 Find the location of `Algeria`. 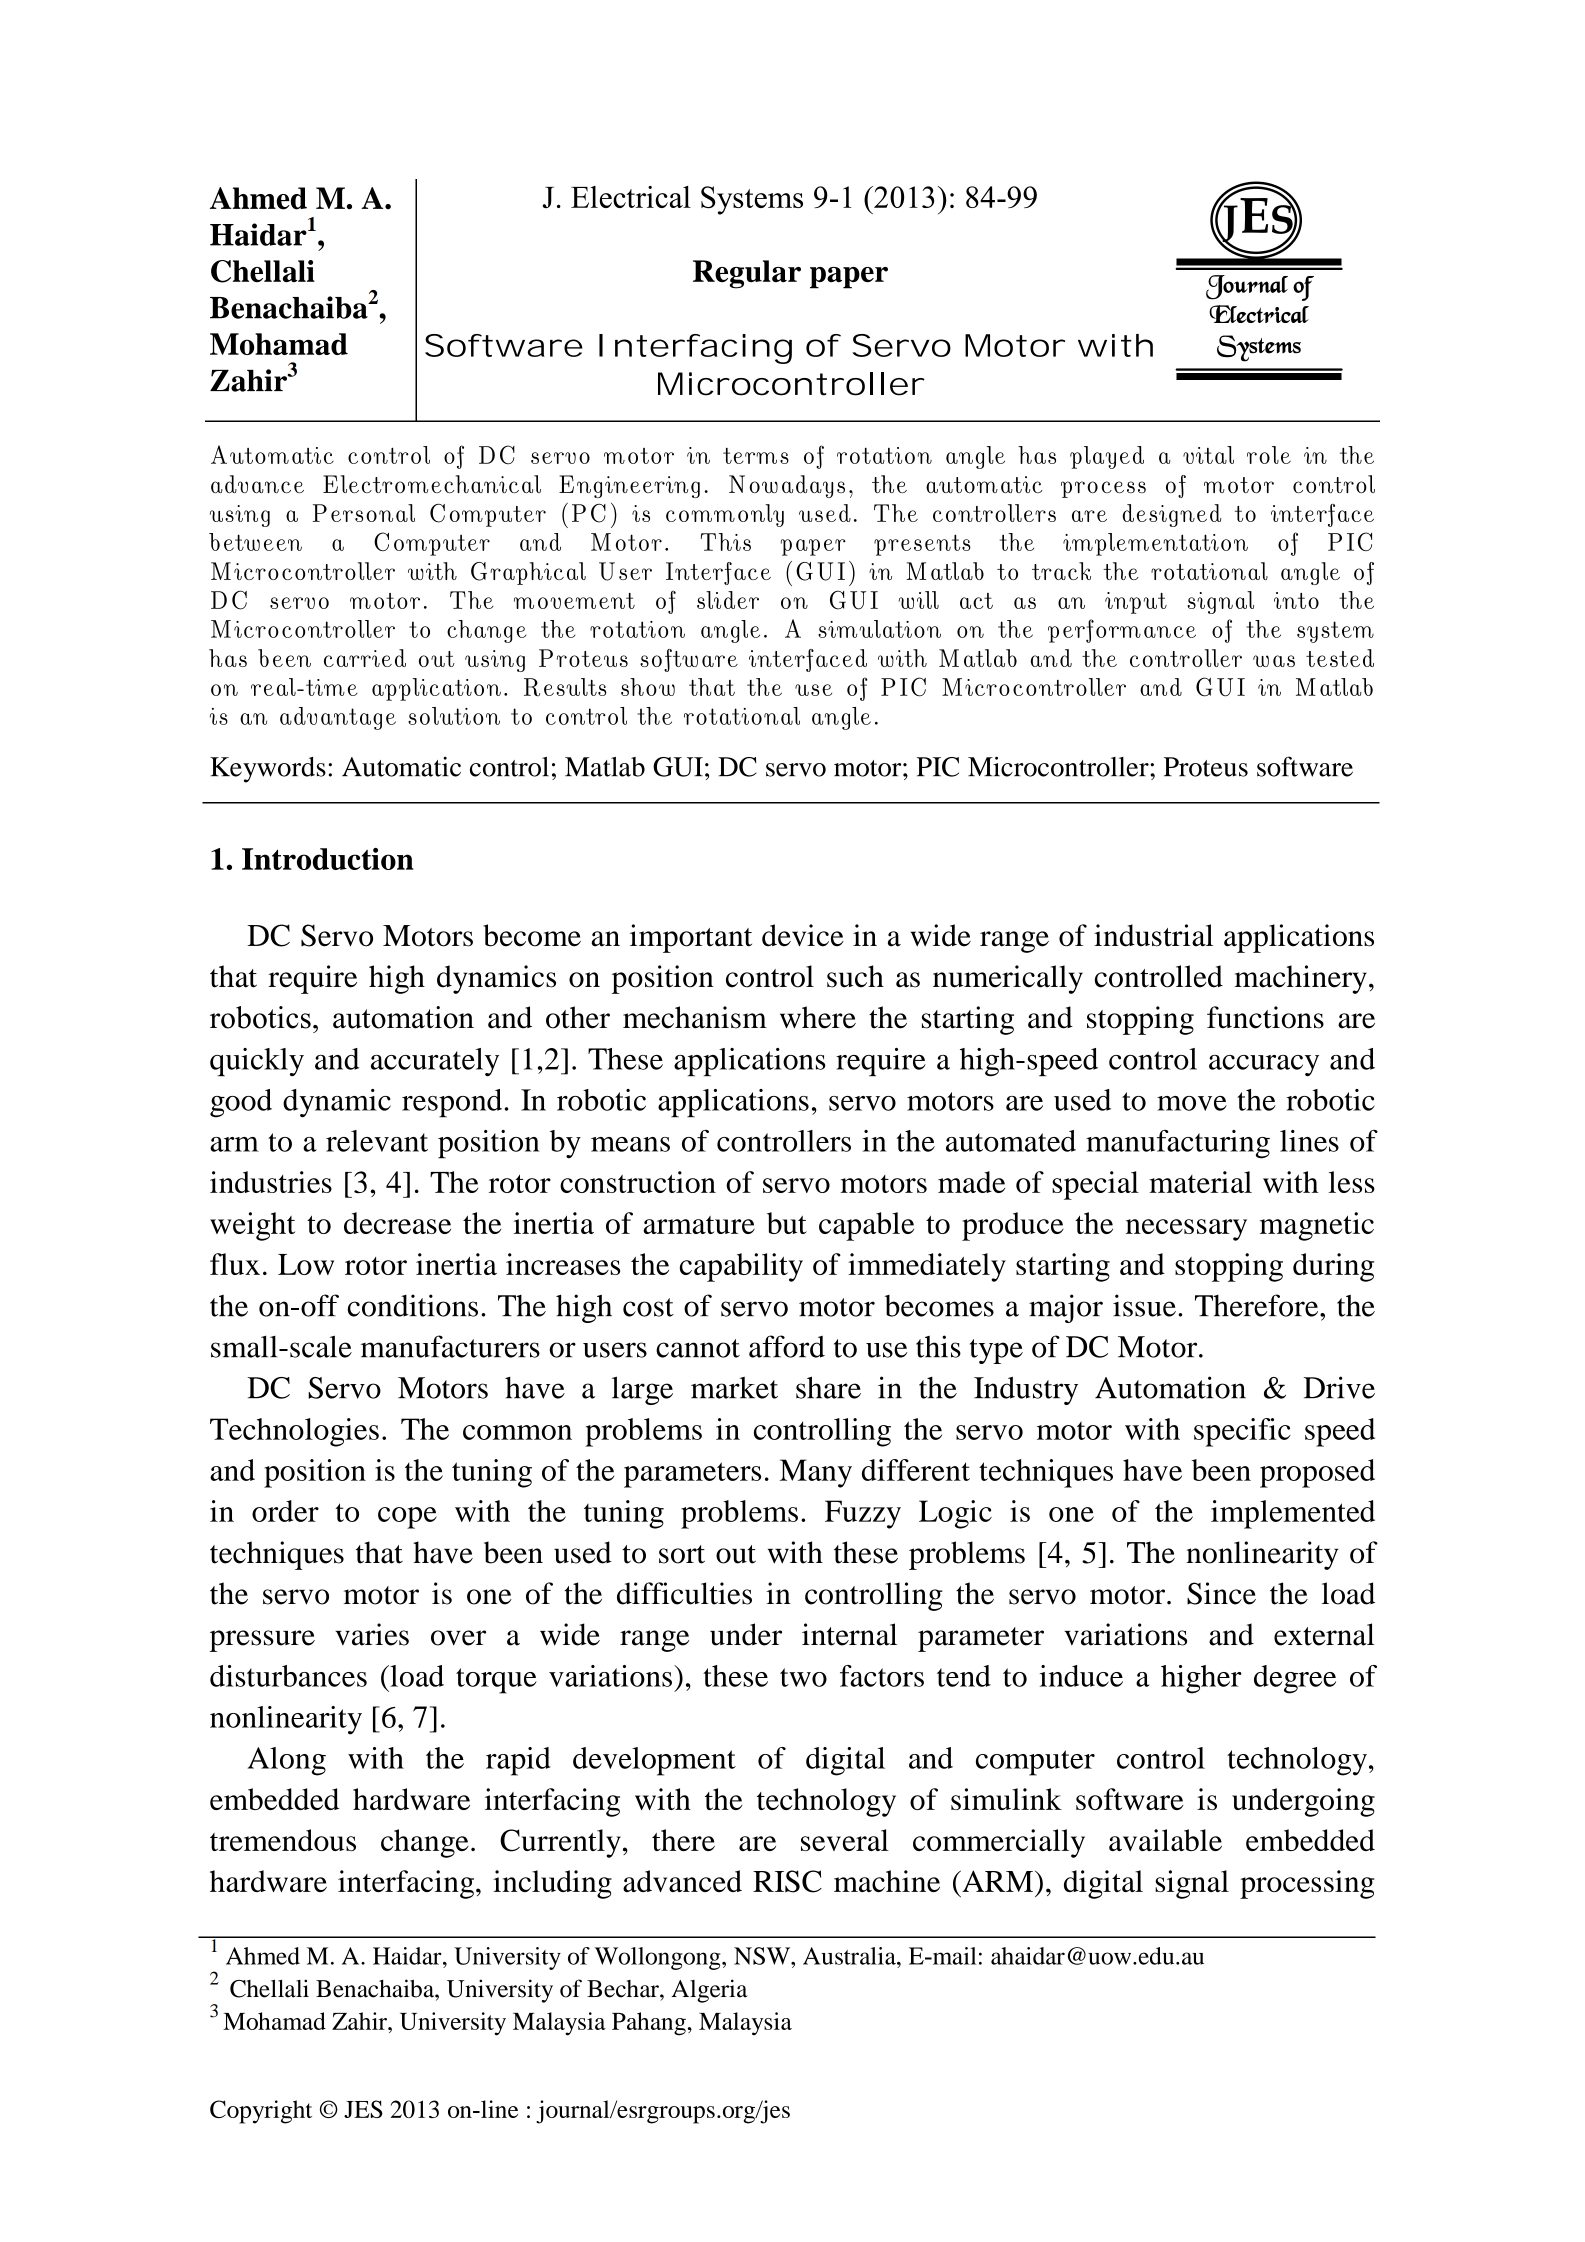

Algeria is located at coordinates (709, 1991).
